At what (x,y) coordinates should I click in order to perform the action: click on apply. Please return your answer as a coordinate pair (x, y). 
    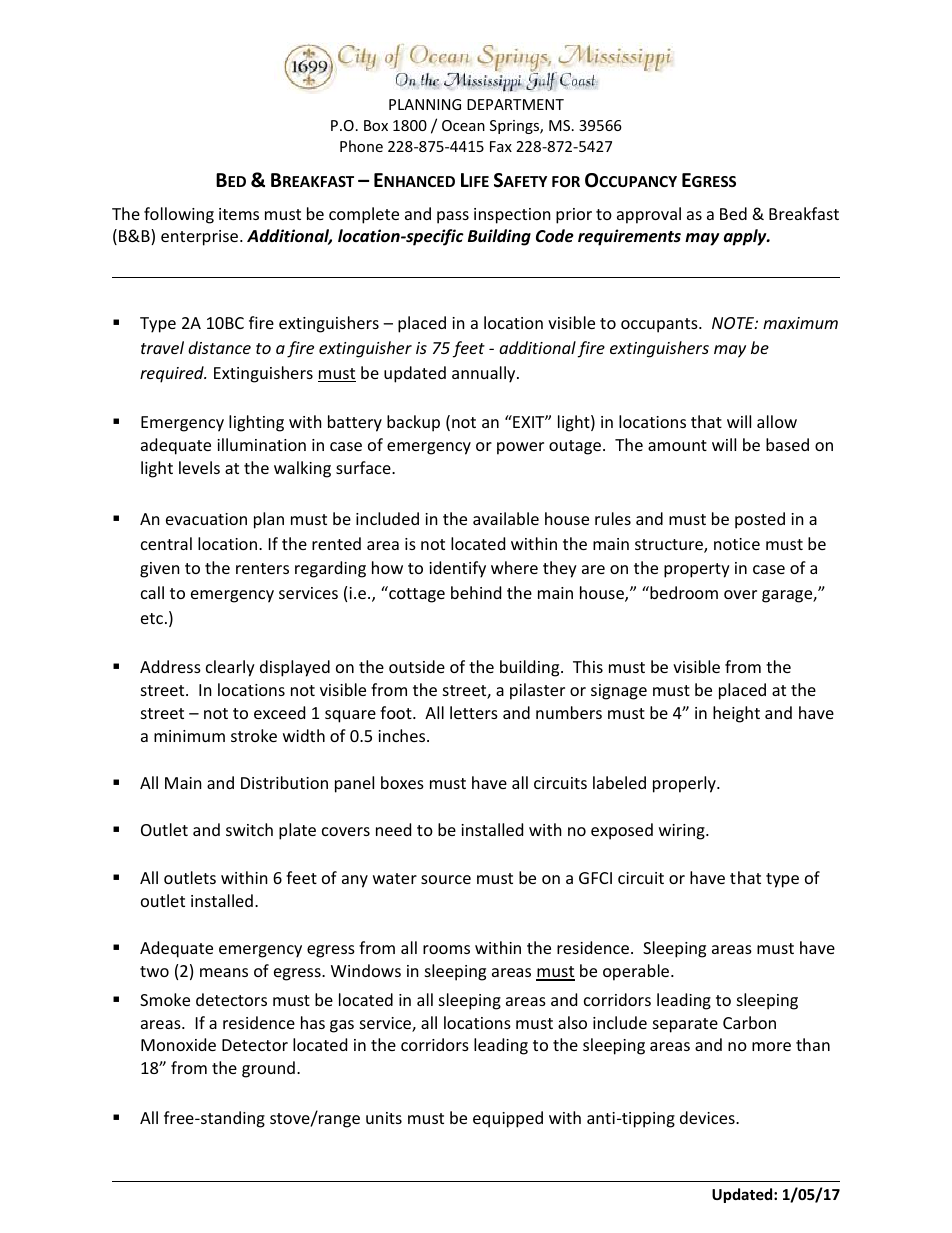
    Looking at the image, I should click on (746, 237).
